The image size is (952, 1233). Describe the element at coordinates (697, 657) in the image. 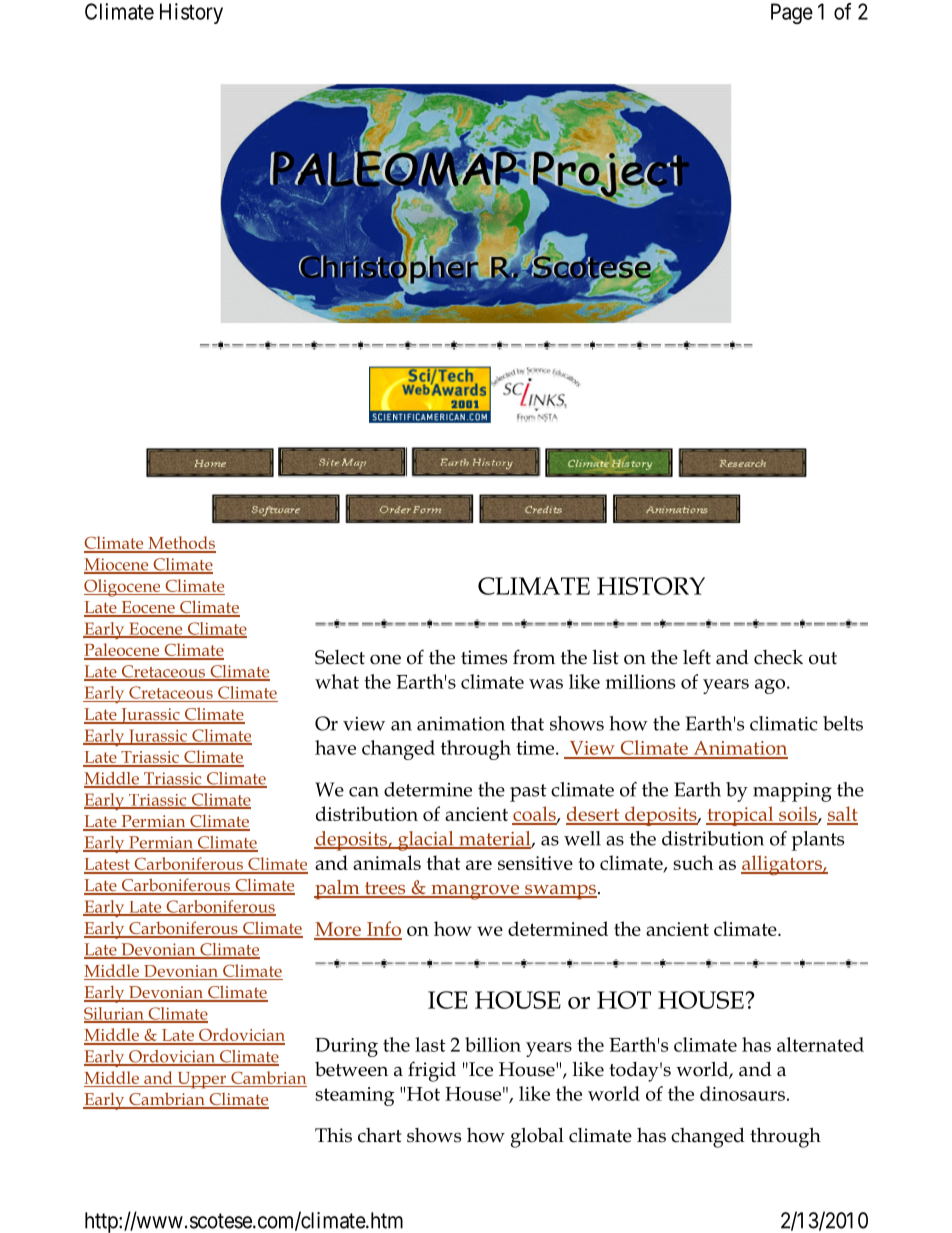

I see `left` at that location.
